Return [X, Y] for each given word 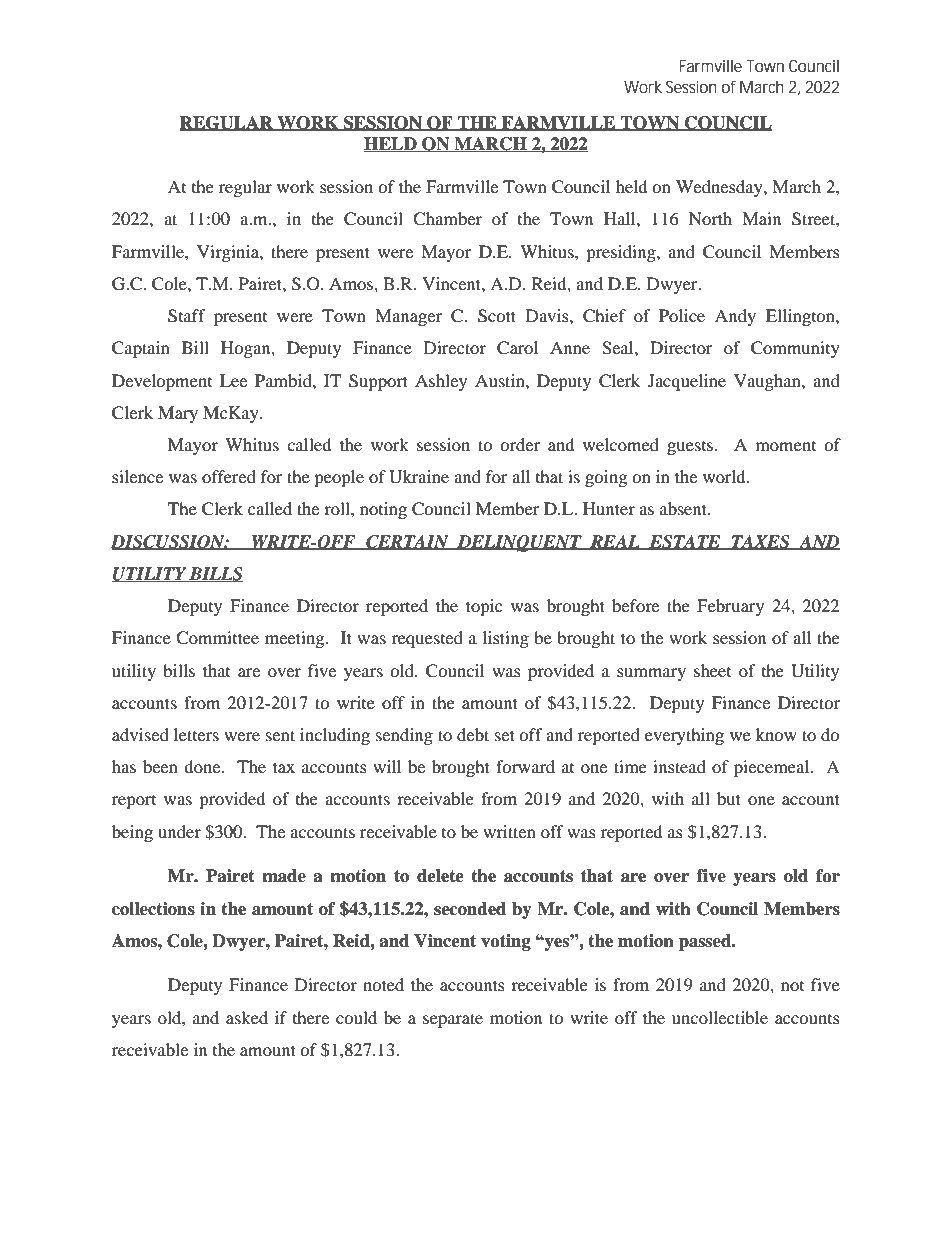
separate [453, 1020]
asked [247, 1017]
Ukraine [419, 477]
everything [684, 736]
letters [196, 734]
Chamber [447, 219]
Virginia [229, 253]
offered [229, 476]
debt [473, 734]
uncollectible [720, 1017]
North [710, 218]
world [725, 476]
